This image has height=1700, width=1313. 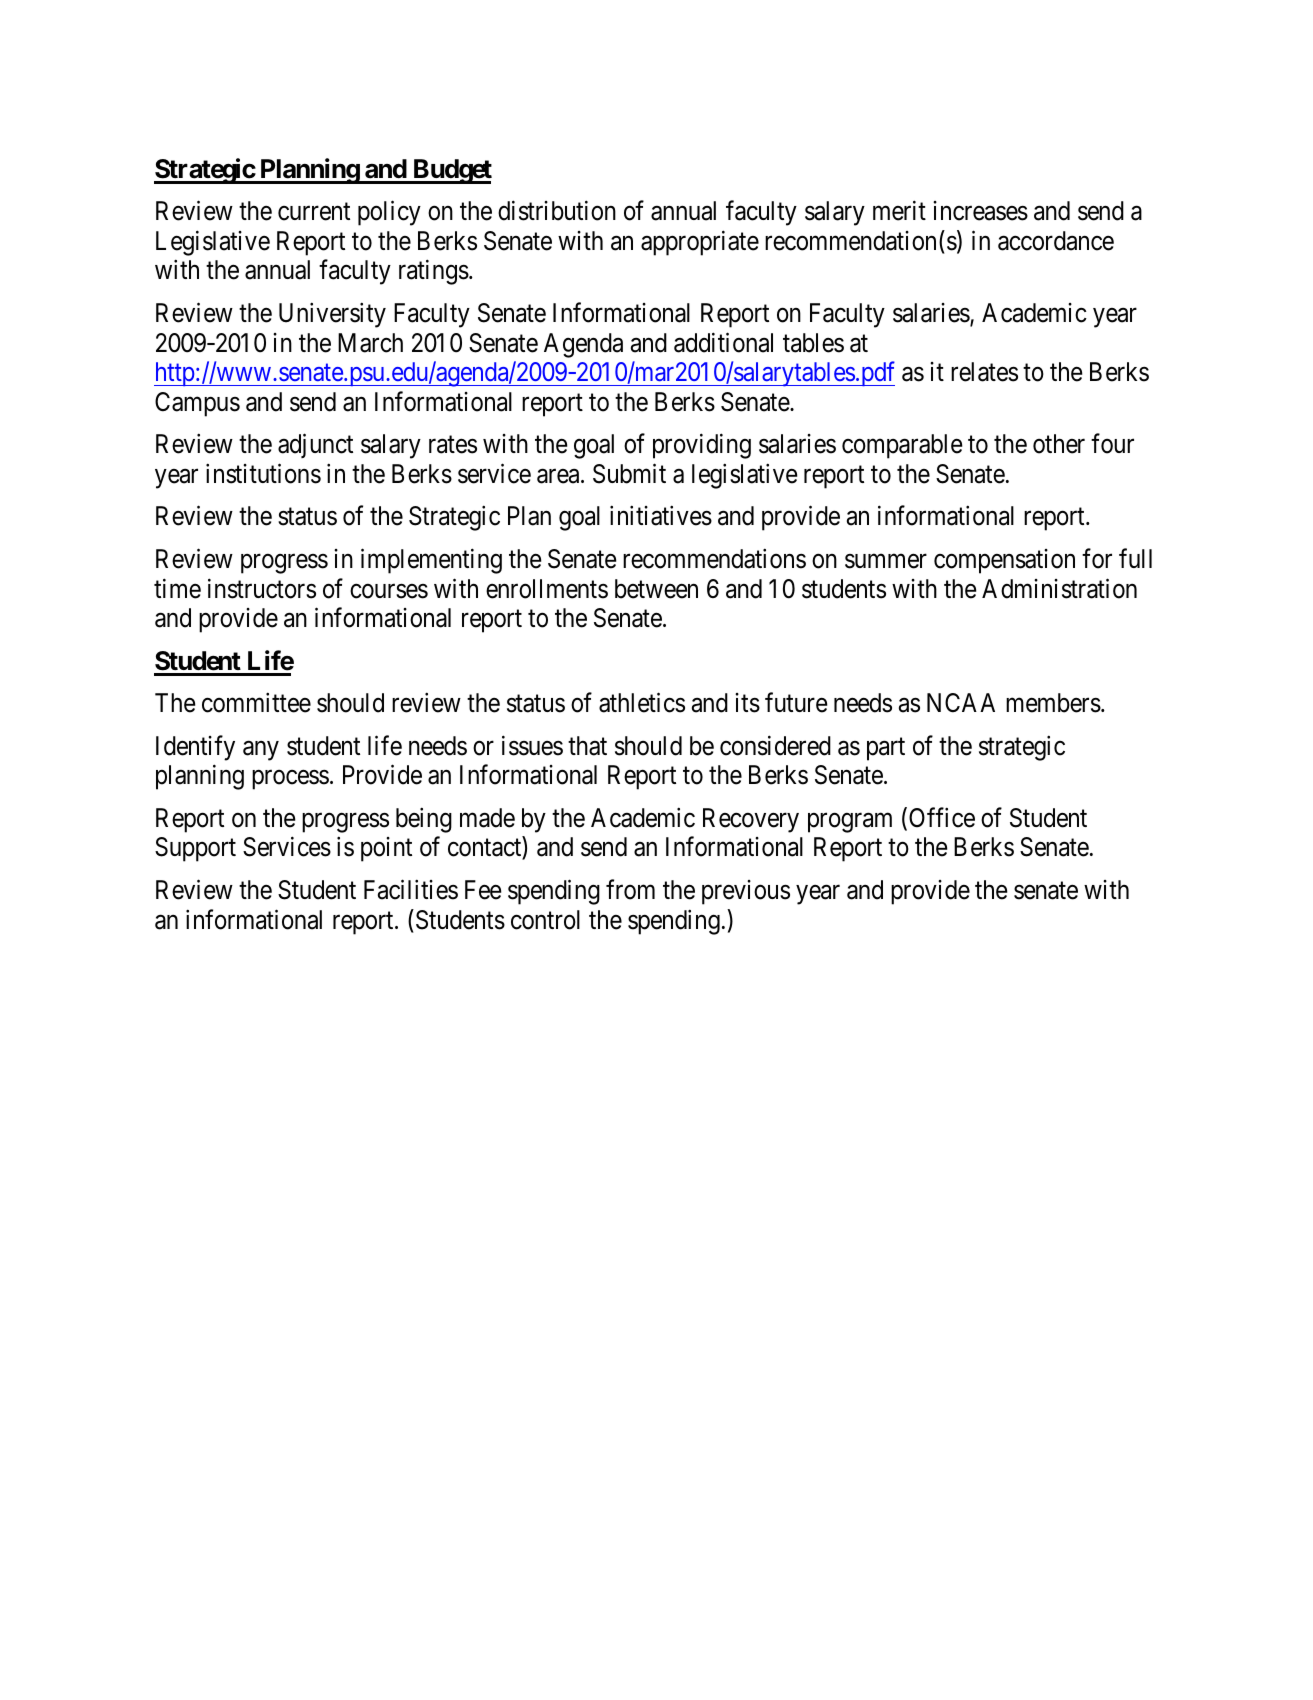 What do you see at coordinates (942, 817) in the image?
I see `Office` at bounding box center [942, 817].
